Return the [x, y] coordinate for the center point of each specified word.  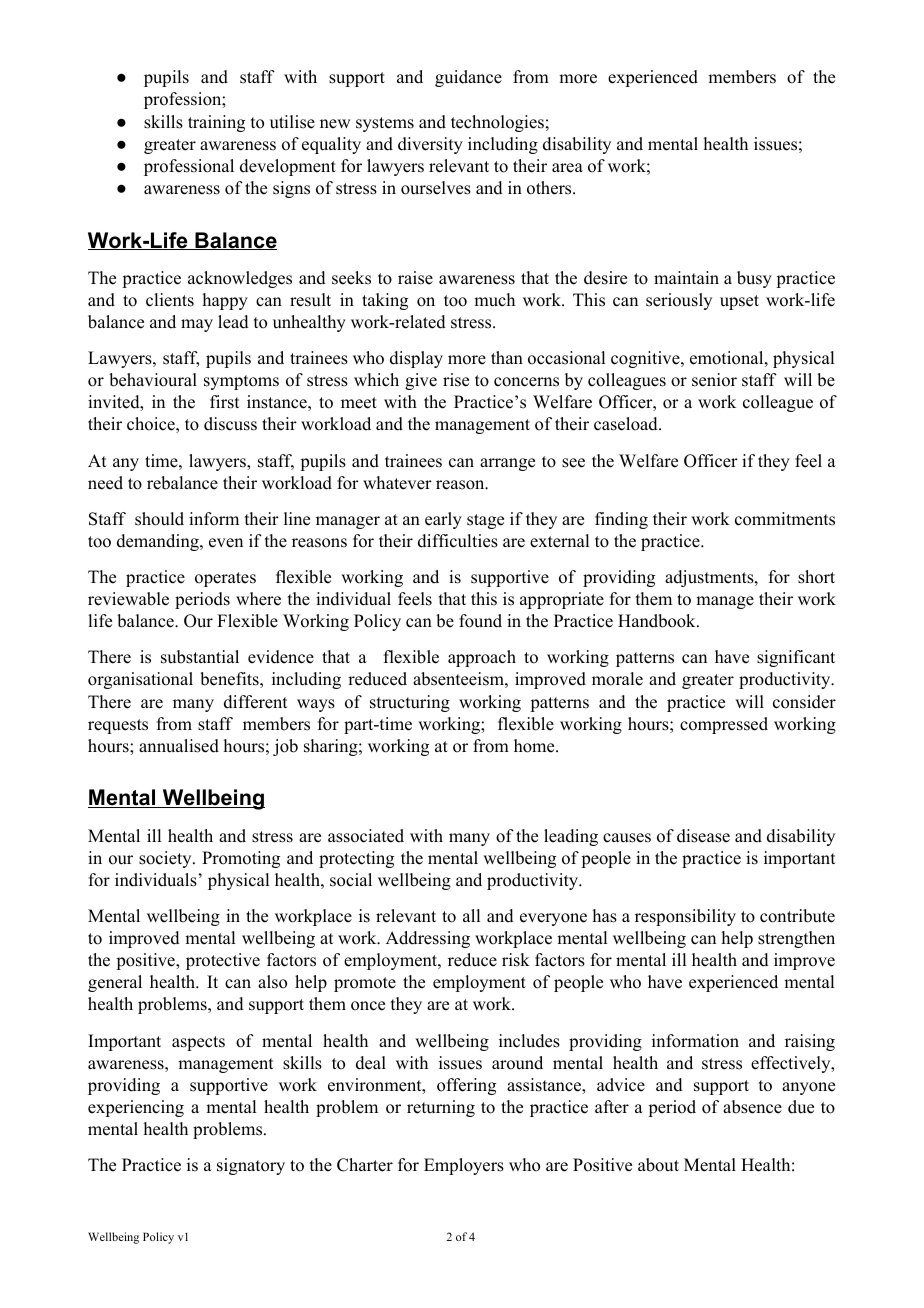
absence [752, 1107]
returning [441, 1108]
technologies [497, 123]
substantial [200, 657]
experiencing [136, 1108]
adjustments [710, 578]
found [480, 621]
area [567, 168]
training [216, 123]
